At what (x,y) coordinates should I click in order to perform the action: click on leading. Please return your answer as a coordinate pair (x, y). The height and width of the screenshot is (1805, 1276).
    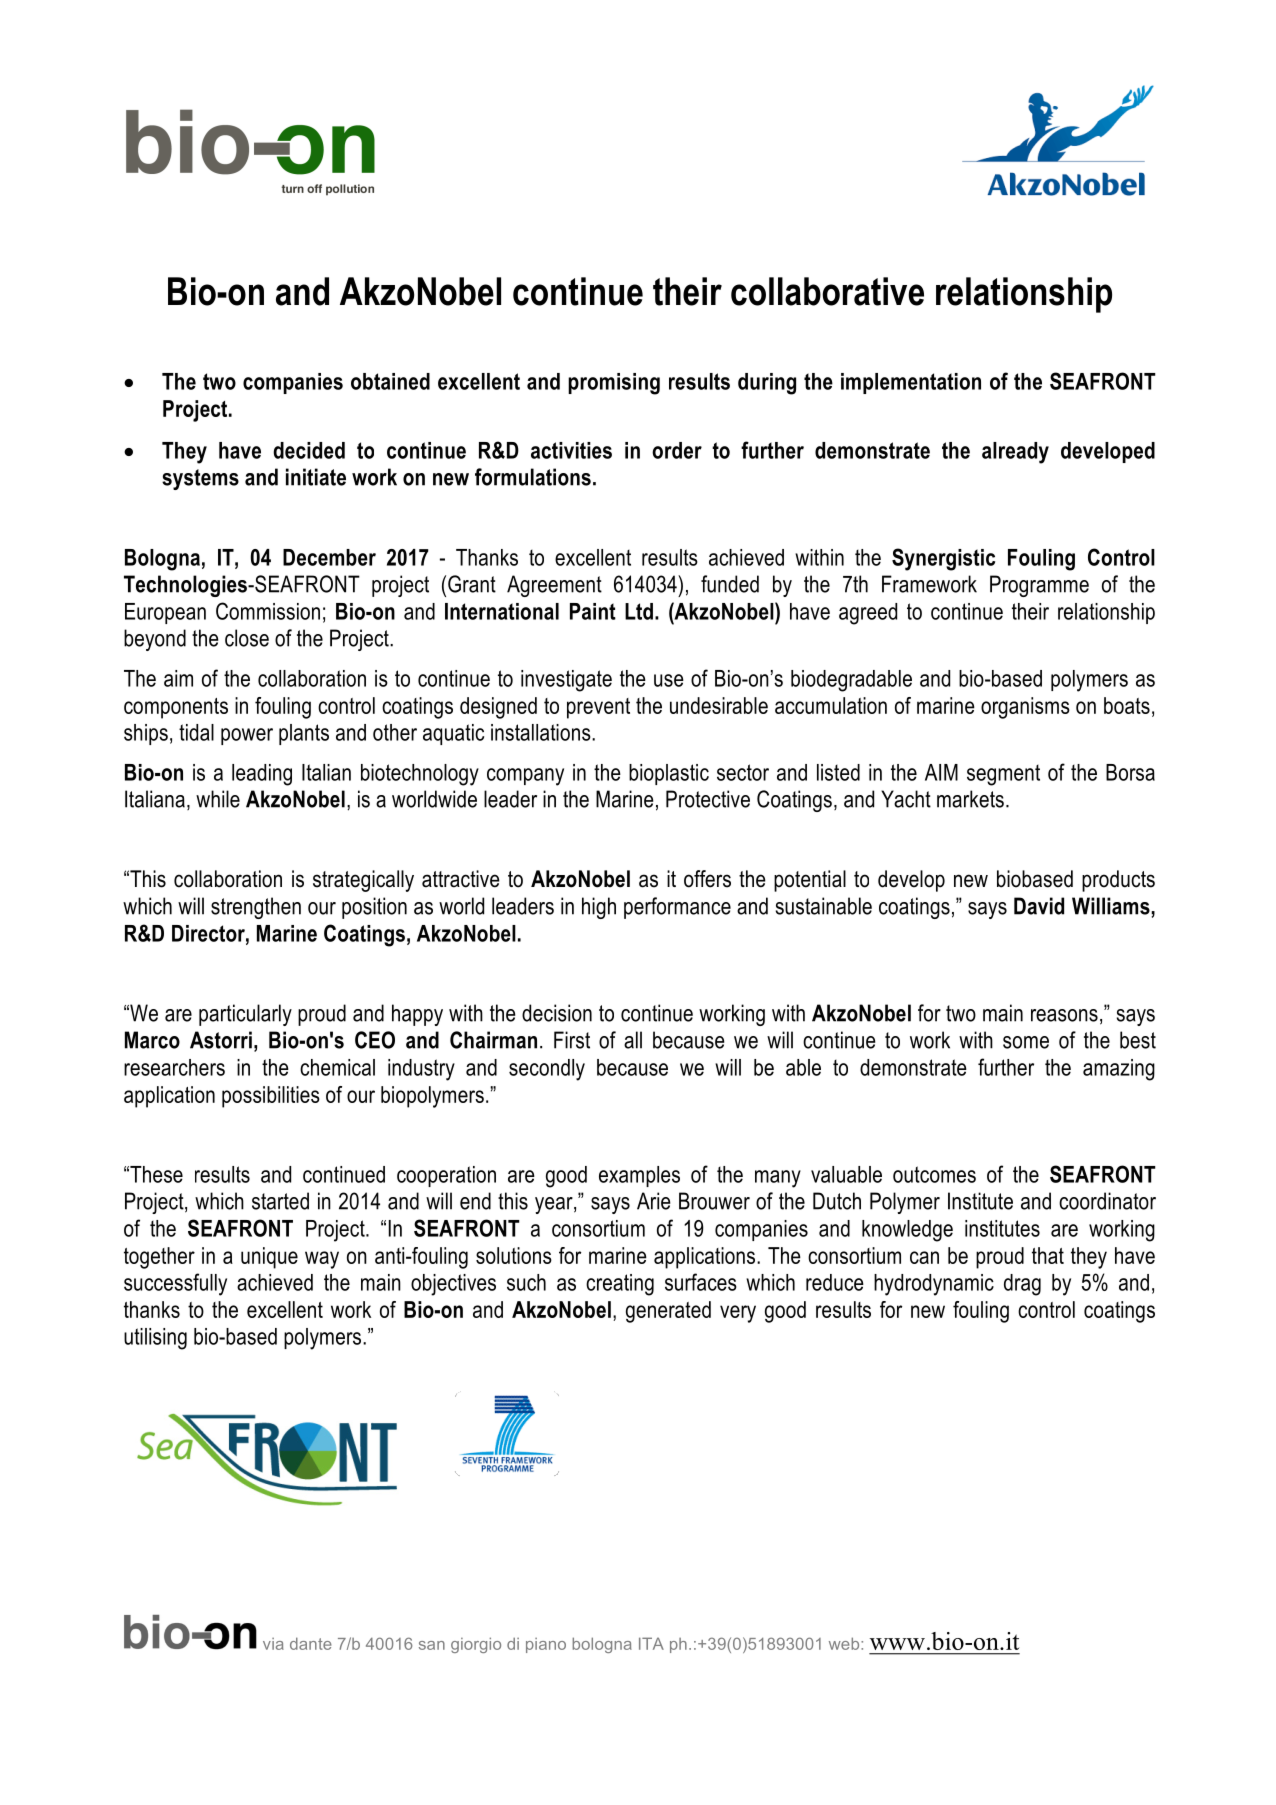
    Looking at the image, I should click on (262, 775).
